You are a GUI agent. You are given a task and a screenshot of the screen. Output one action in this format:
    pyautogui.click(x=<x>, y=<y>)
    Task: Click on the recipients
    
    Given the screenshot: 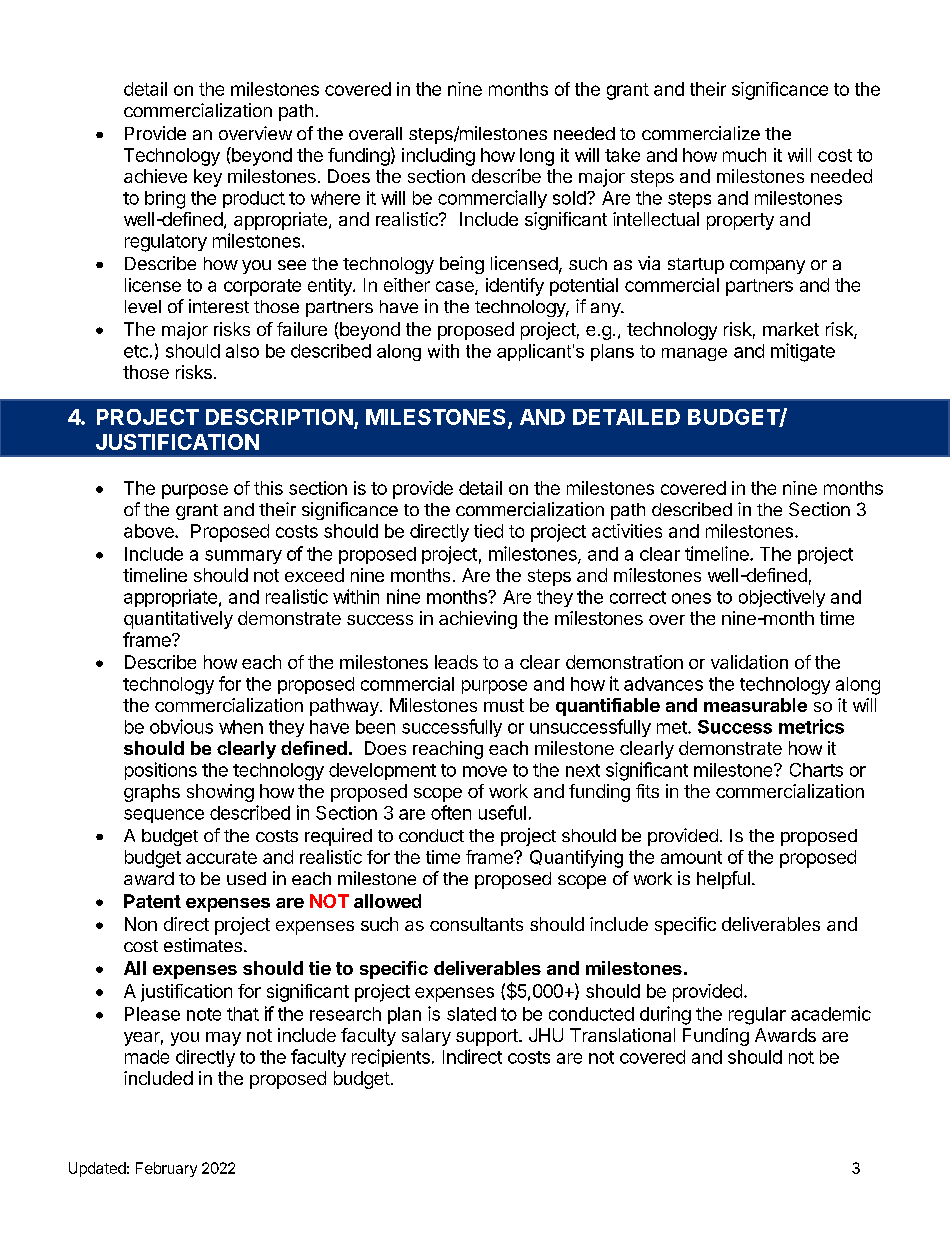 What is the action you would take?
    pyautogui.click(x=391, y=1058)
